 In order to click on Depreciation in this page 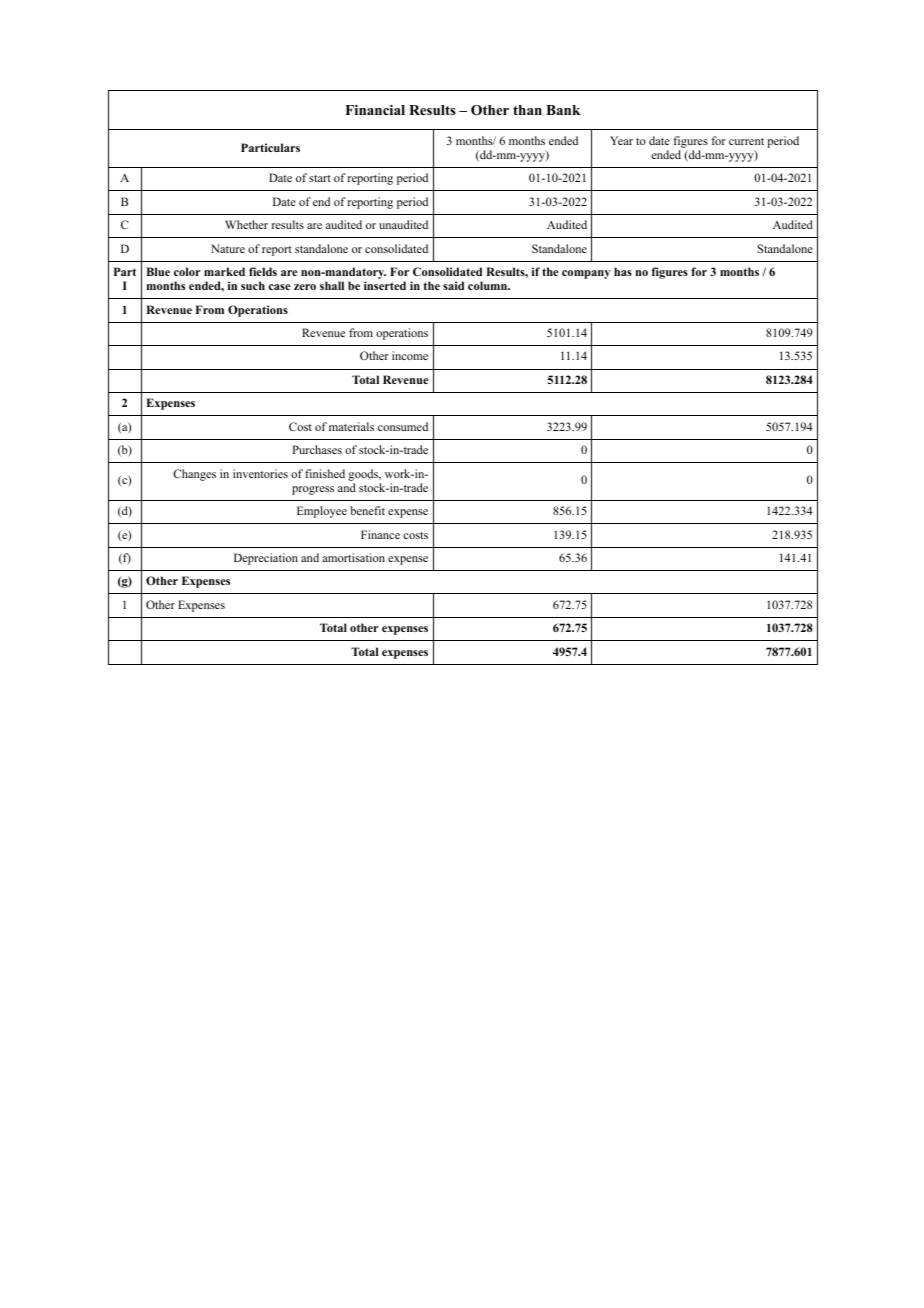, I will do `click(266, 559)`.
